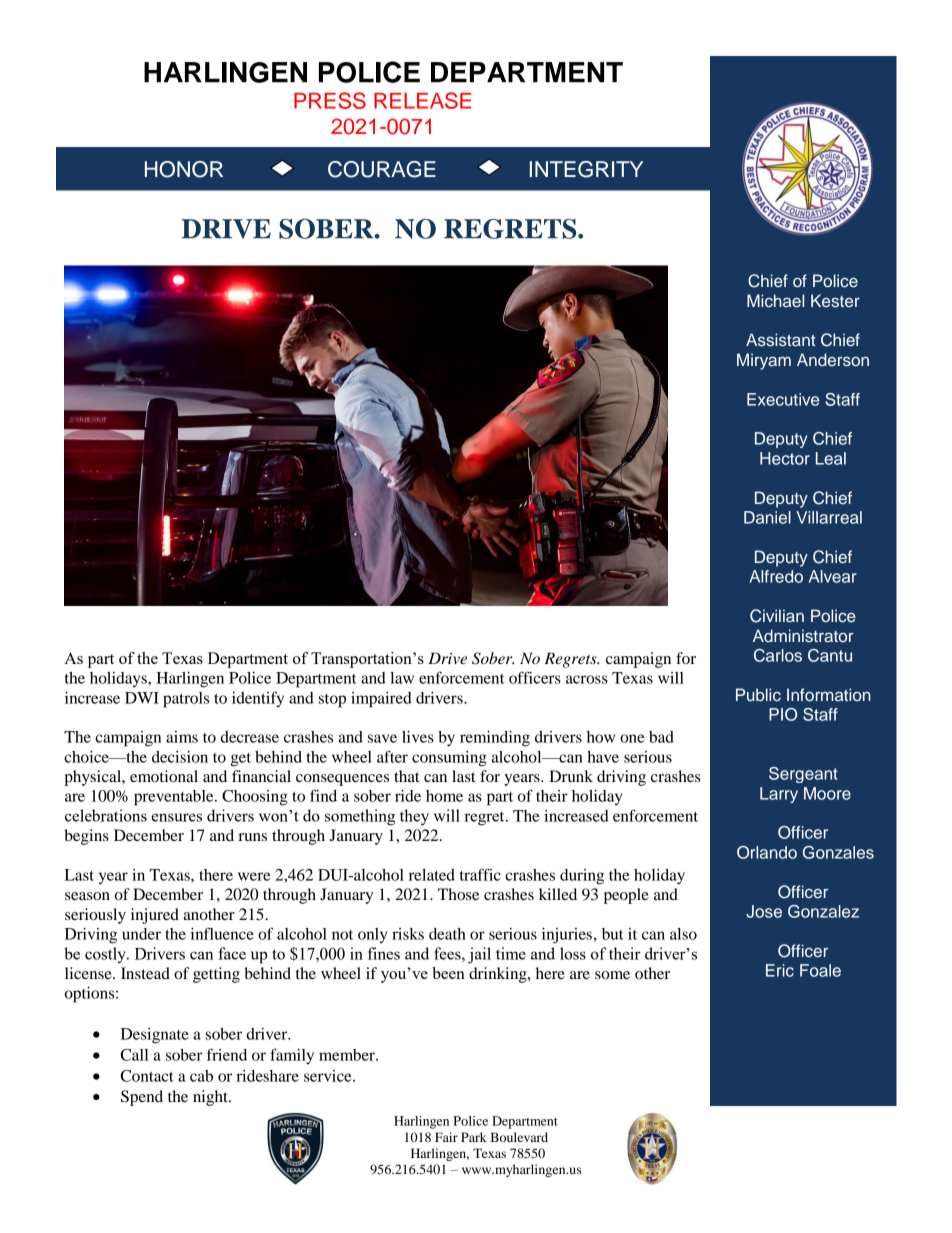 The image size is (952, 1233). I want to click on HONOR, so click(184, 169).
